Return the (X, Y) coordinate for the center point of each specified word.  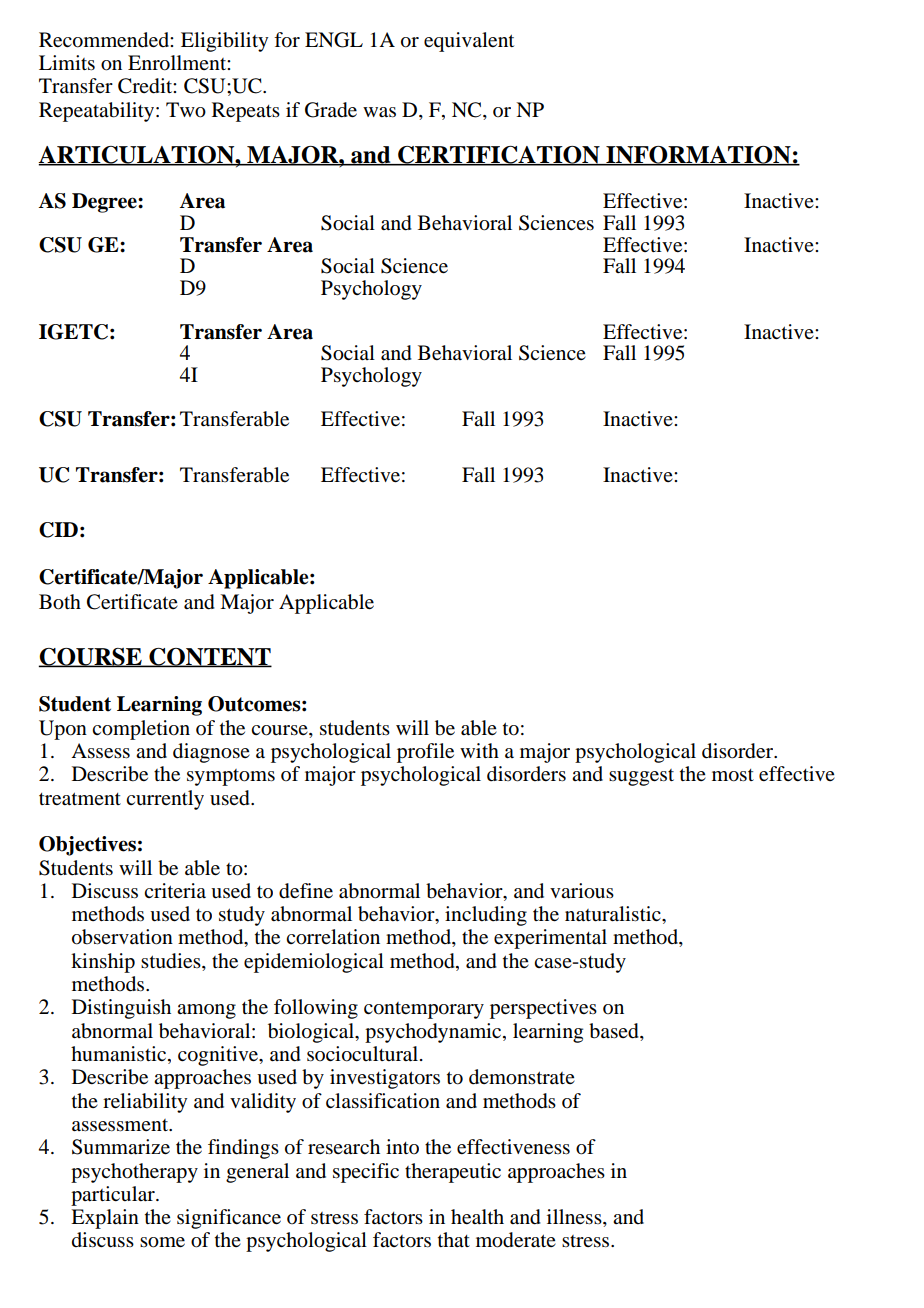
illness (575, 1218)
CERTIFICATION (499, 156)
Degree (105, 203)
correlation (333, 937)
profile (425, 753)
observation (122, 937)
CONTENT (209, 658)
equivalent (469, 42)
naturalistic (614, 914)
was (379, 112)
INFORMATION (698, 156)
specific (366, 1173)
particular (114, 1196)
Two (186, 110)
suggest (641, 777)
